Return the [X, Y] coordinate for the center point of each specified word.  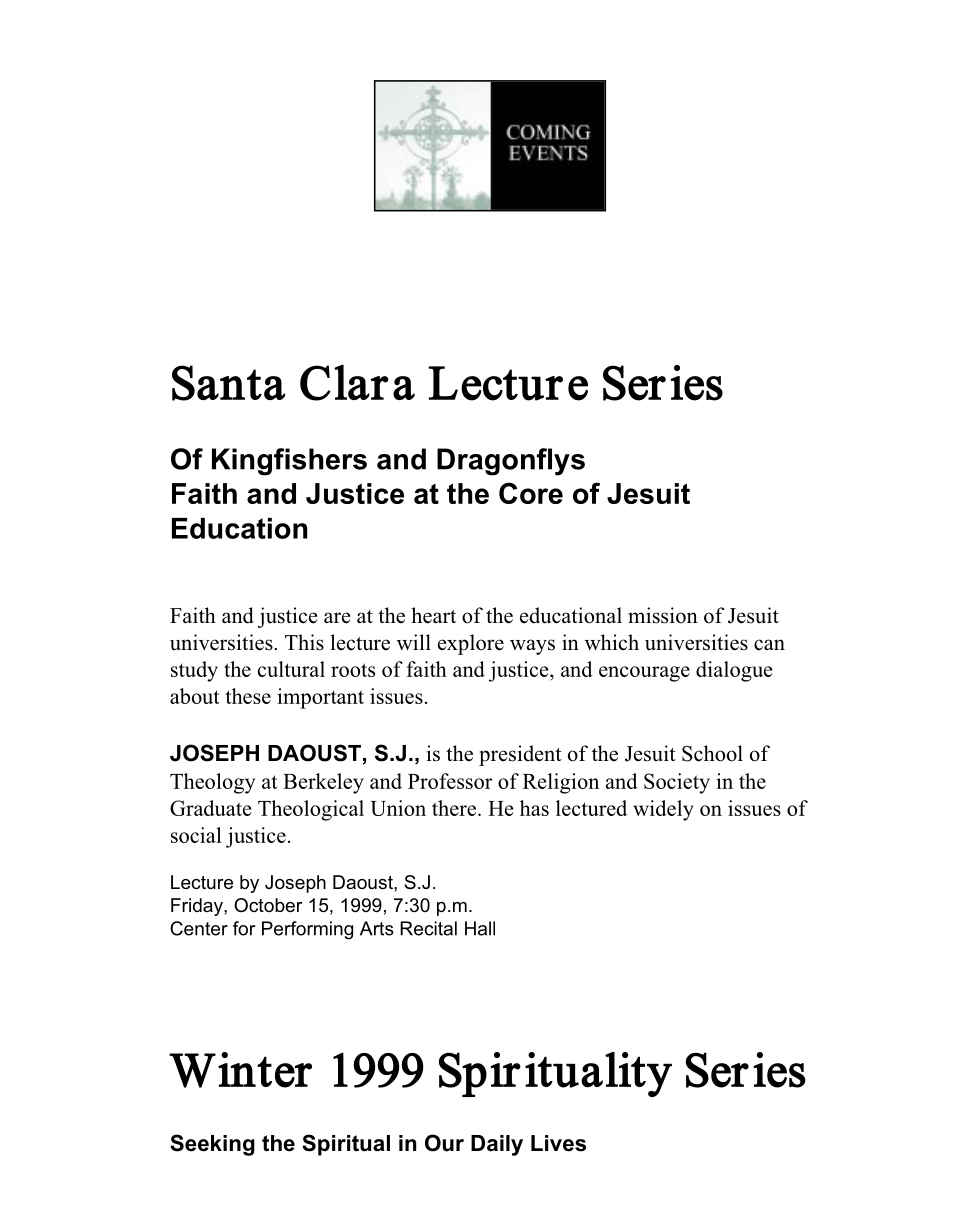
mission [663, 615]
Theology [212, 783]
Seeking [212, 1145]
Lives [558, 1143]
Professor [450, 781]
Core [531, 493]
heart [433, 615]
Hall [480, 928]
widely [663, 810]
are [337, 618]
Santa [228, 383]
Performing [307, 930]
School [712, 753]
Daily [497, 1145]
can [769, 645]
